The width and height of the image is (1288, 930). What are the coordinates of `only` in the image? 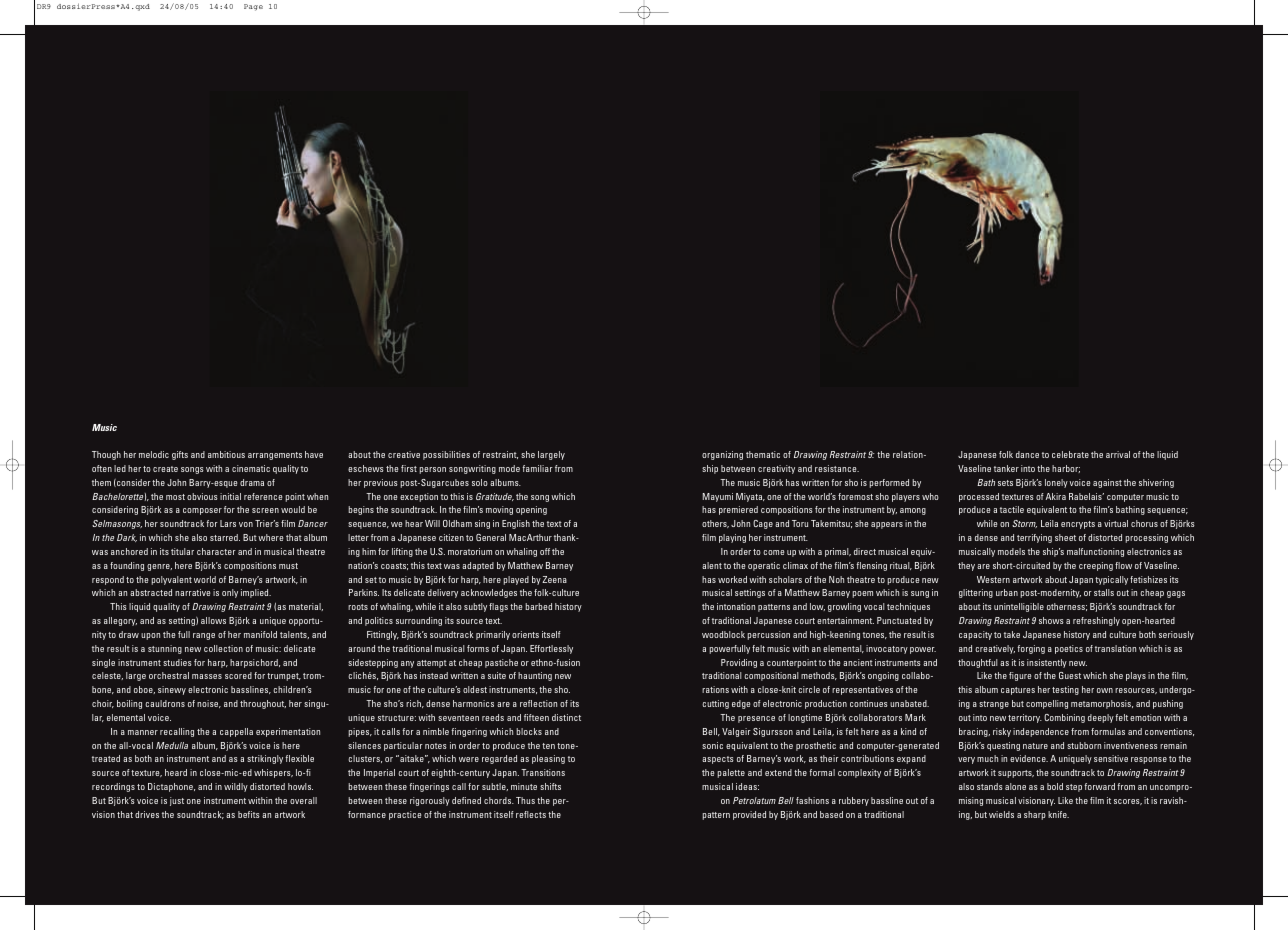 It's located at (230, 593).
